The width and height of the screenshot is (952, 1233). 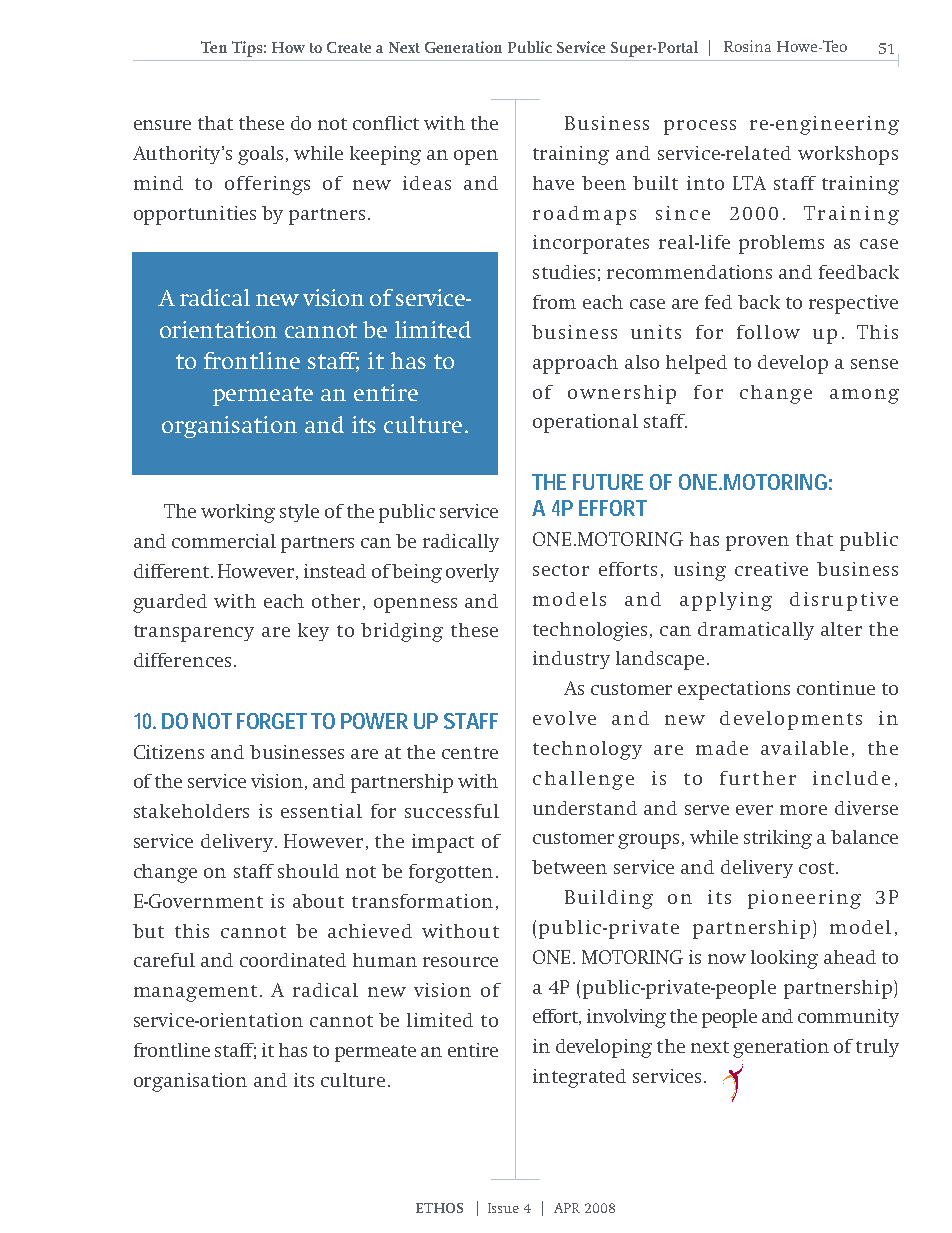 What do you see at coordinates (452, 811) in the screenshot?
I see `successful` at bounding box center [452, 811].
